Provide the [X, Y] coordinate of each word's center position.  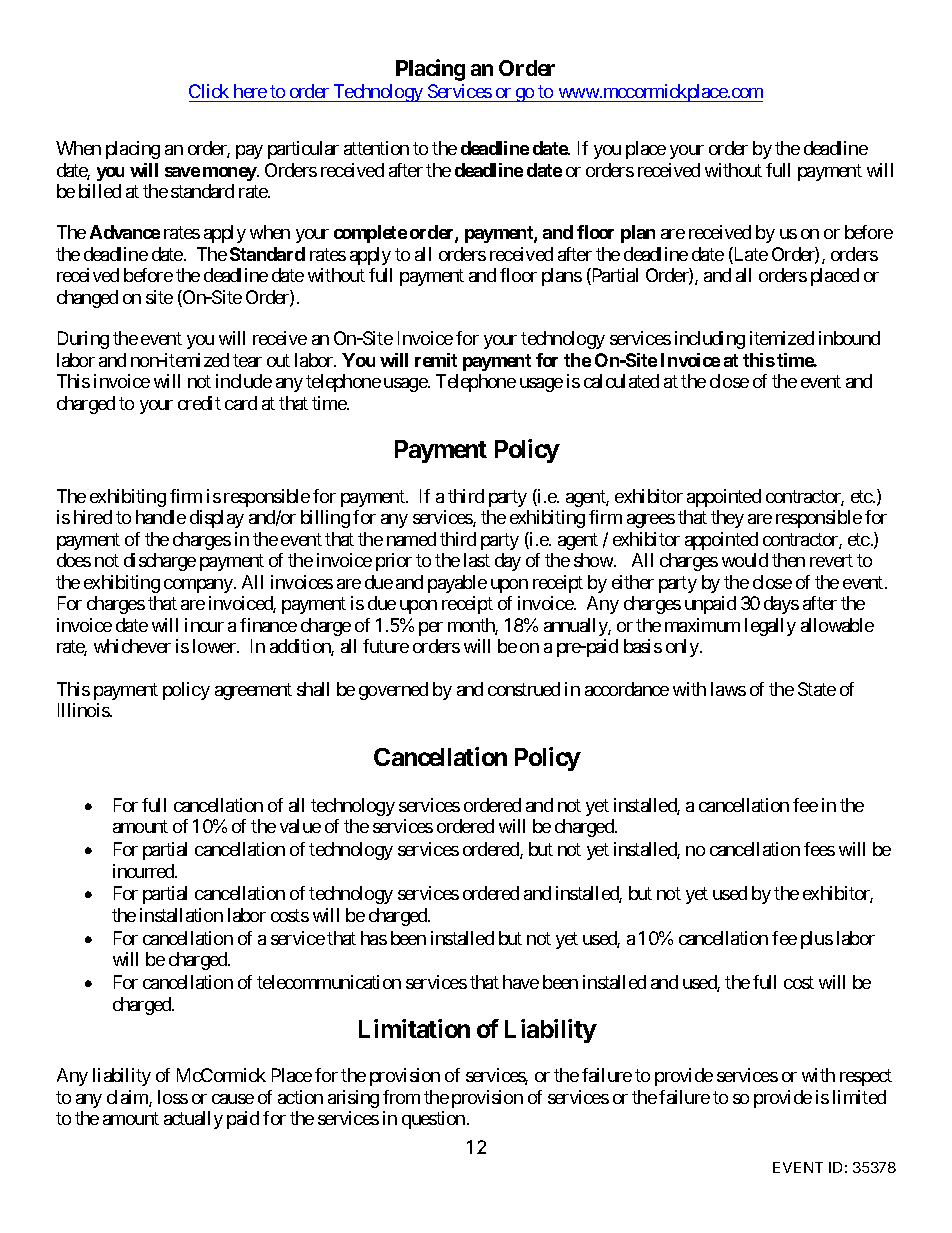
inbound [849, 338]
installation [181, 915]
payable [457, 584]
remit [436, 360]
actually [193, 1120]
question [433, 1120]
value [300, 826]
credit [199, 403]
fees [819, 849]
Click [209, 91]
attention [376, 148]
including [710, 340]
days [781, 605]
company [198, 586]
